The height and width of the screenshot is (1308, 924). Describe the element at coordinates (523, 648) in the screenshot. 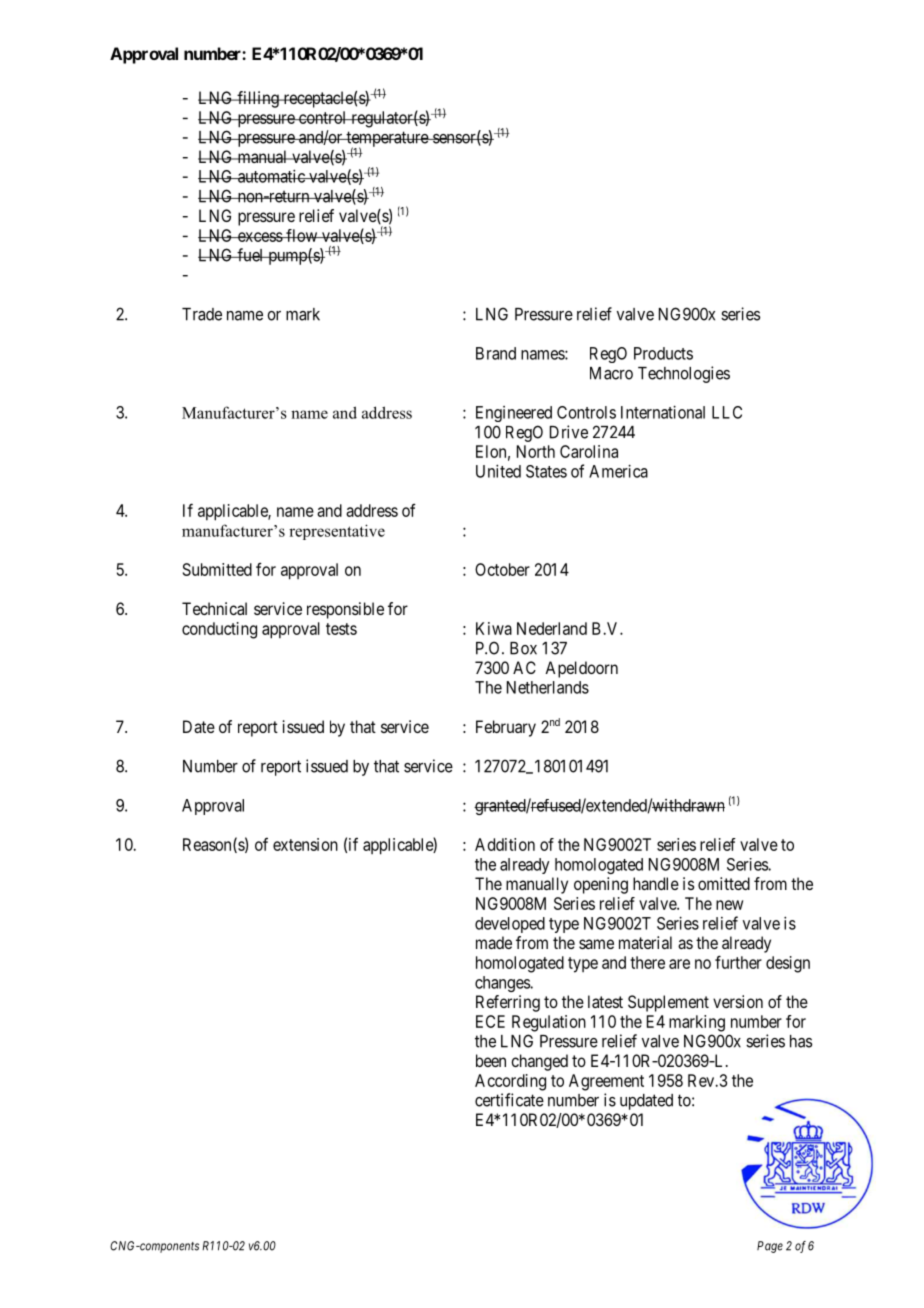

I see `Box` at that location.
